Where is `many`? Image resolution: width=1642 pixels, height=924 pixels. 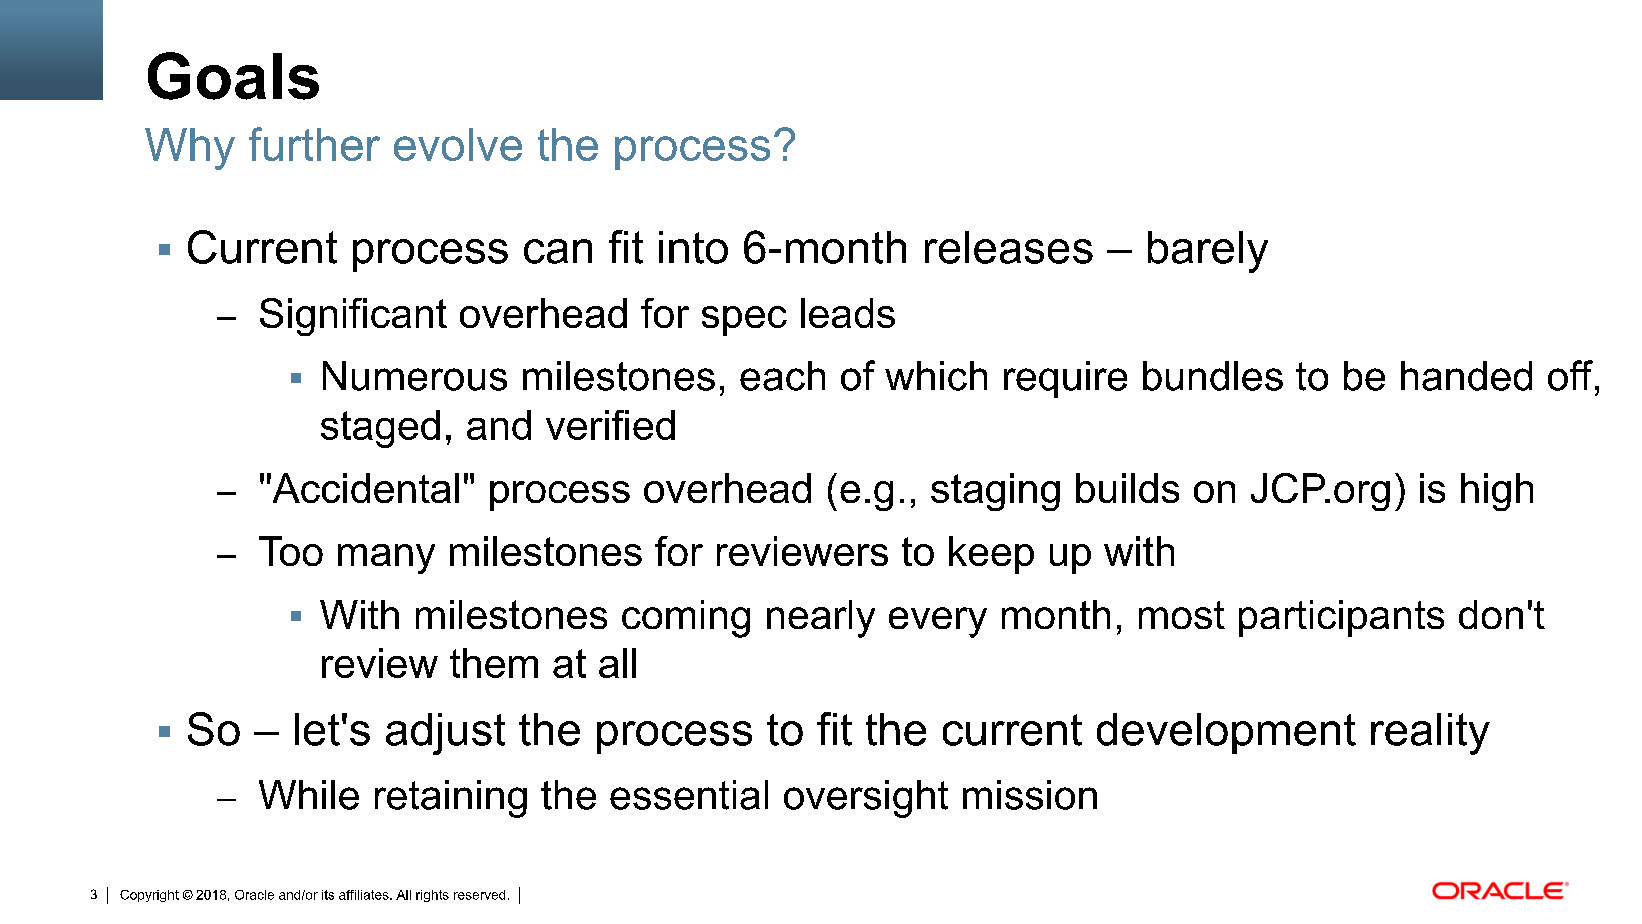
many is located at coordinates (386, 559).
